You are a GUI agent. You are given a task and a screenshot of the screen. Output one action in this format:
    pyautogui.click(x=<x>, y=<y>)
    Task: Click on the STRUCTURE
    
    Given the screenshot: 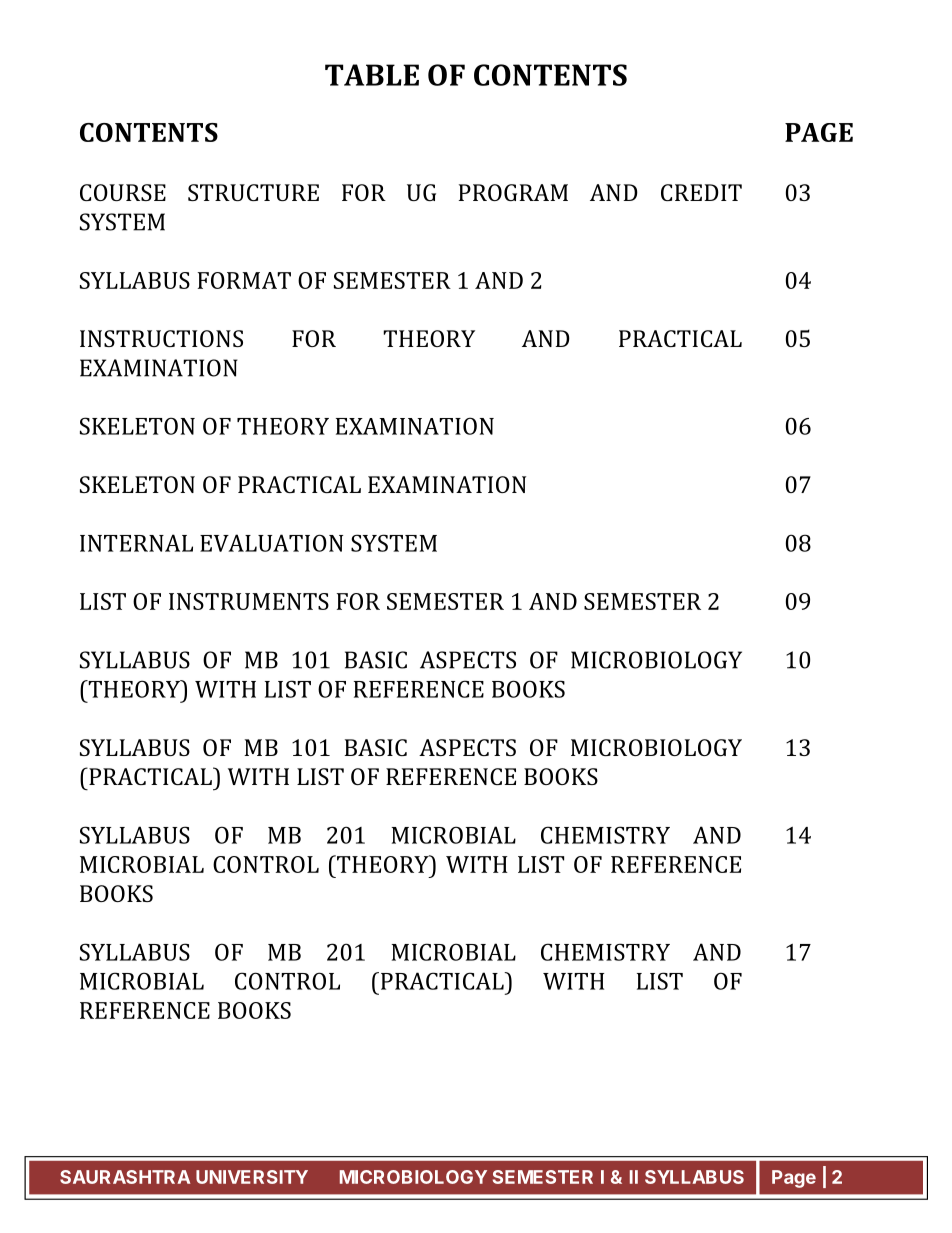 What is the action you would take?
    pyautogui.click(x=253, y=192)
